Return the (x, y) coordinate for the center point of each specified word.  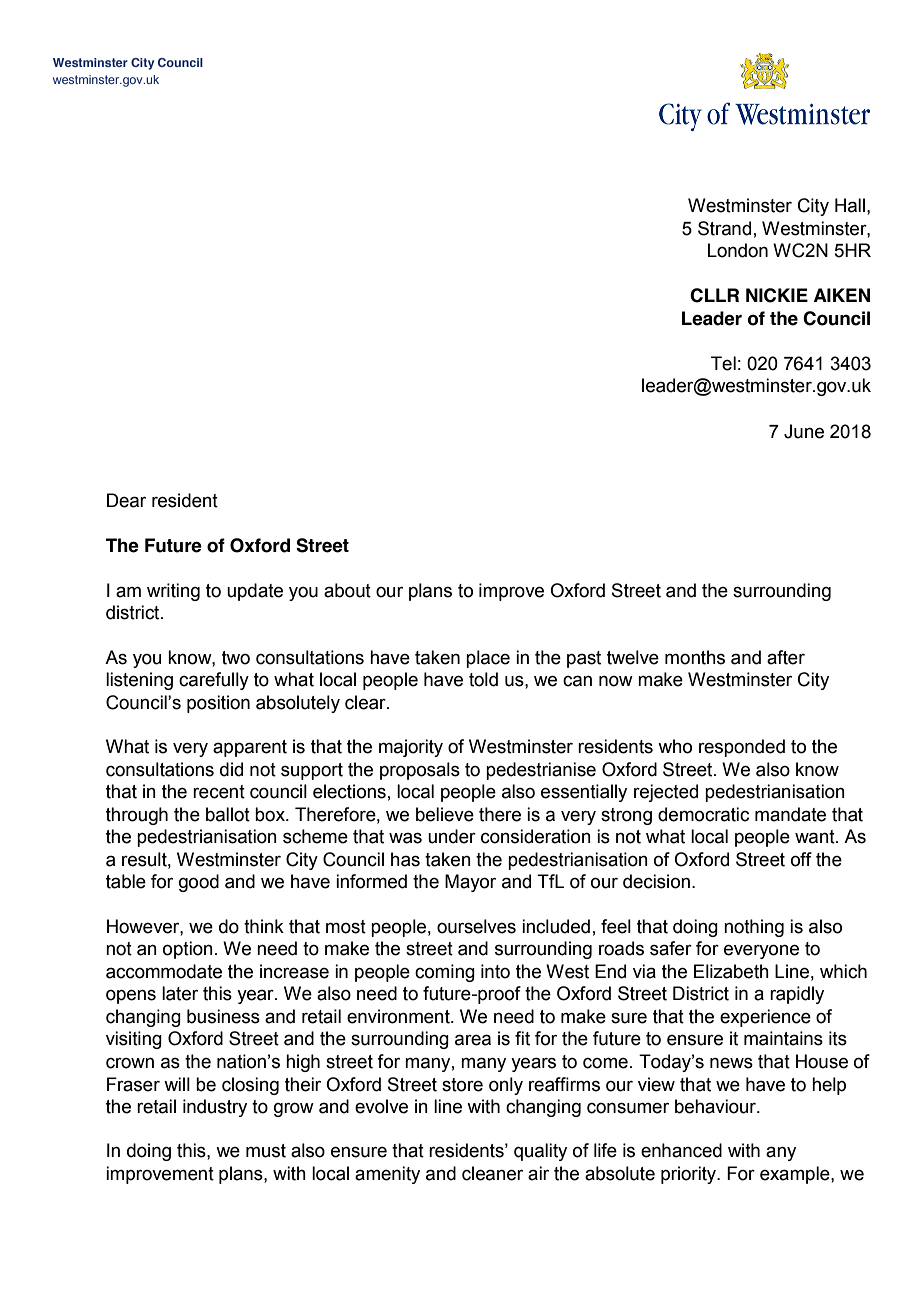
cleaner (492, 1173)
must (266, 1151)
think (264, 926)
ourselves (476, 926)
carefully (214, 681)
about (347, 590)
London (738, 250)
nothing (754, 928)
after (786, 657)
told (483, 679)
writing (173, 592)
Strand (724, 228)
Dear (126, 500)
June (804, 431)
